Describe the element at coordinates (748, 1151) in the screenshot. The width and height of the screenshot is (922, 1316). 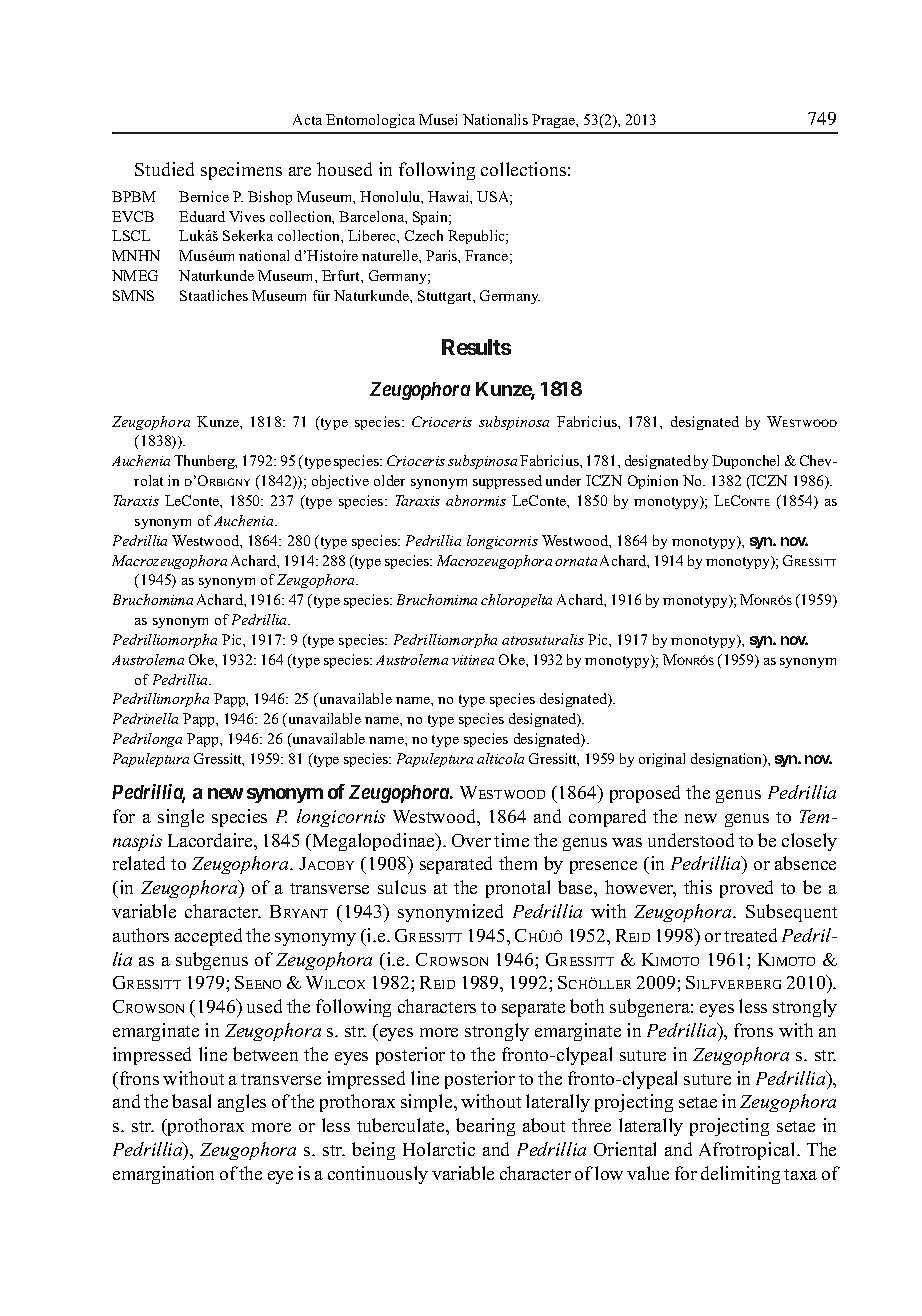
I see `Afrotropical` at that location.
